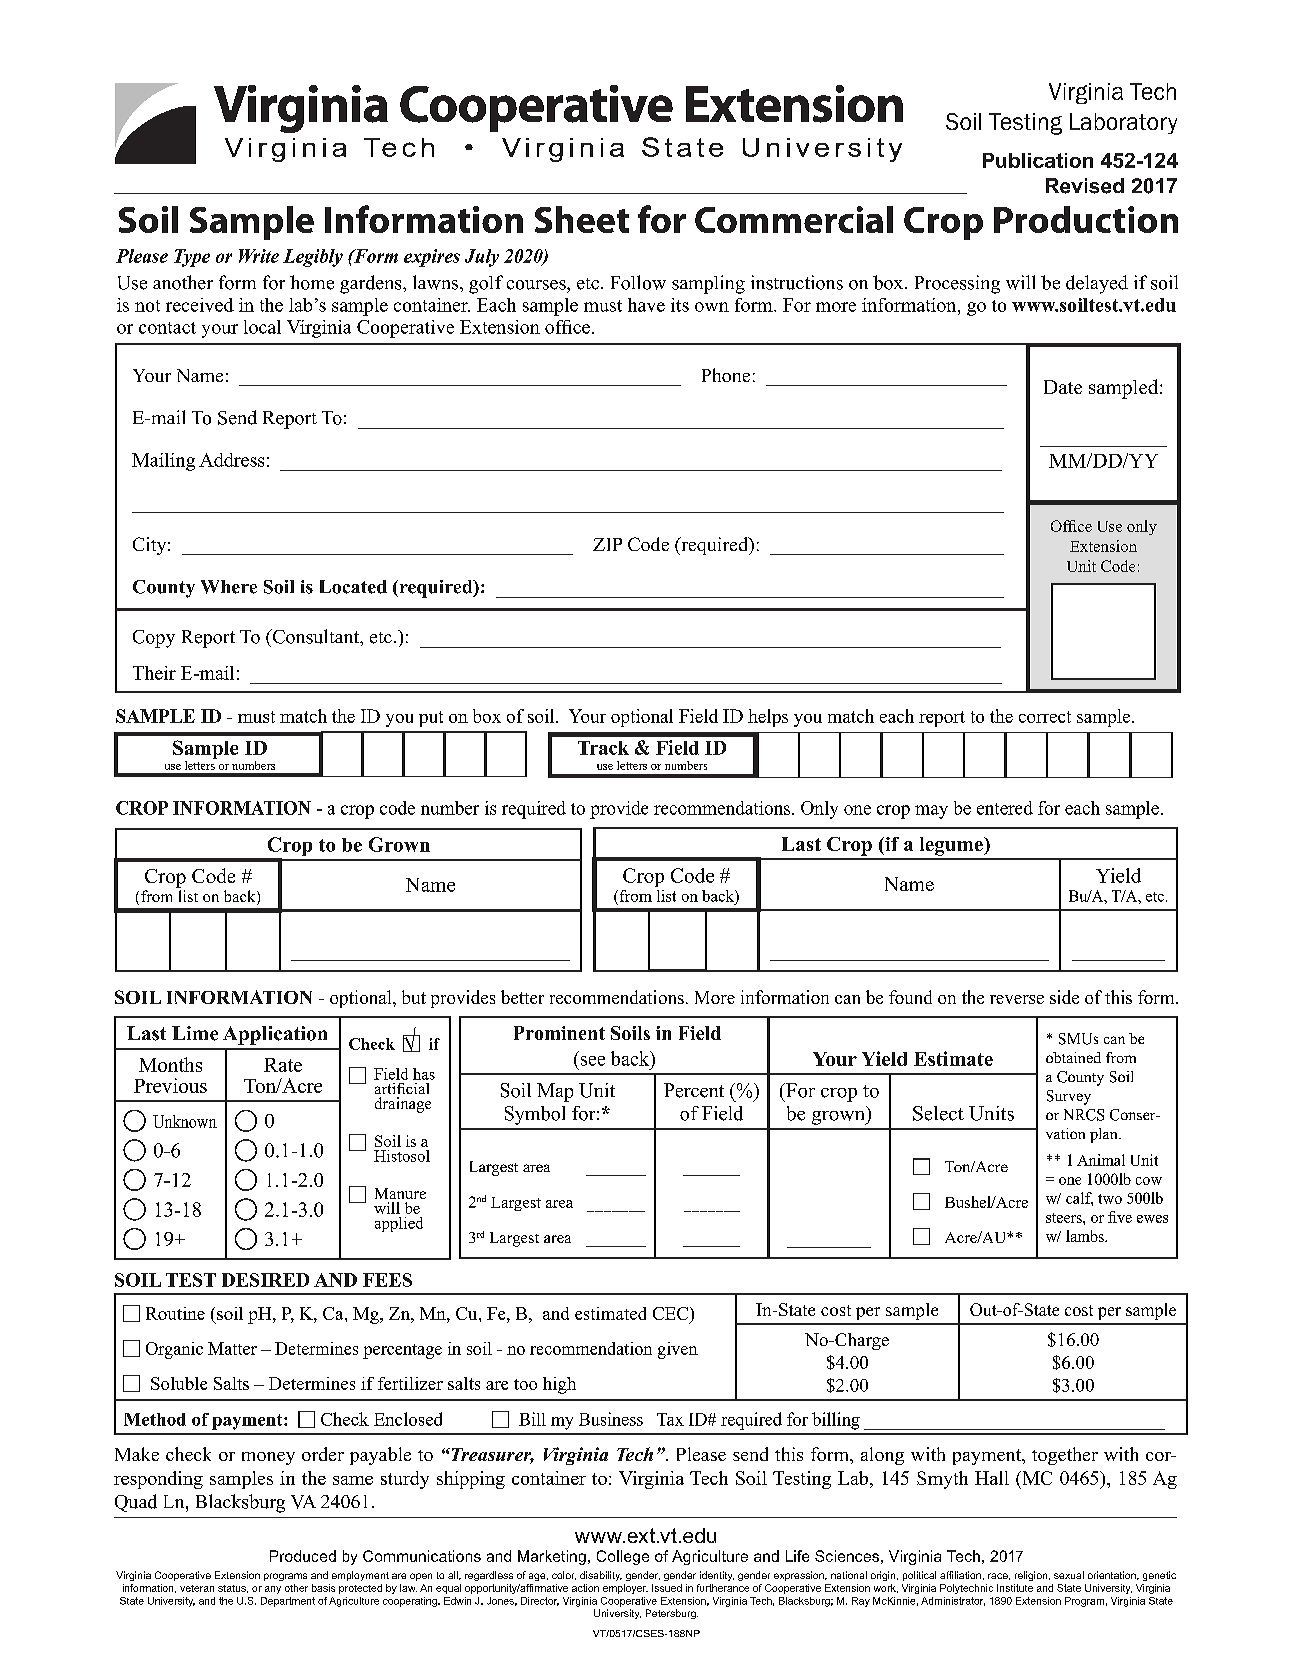  I want to click on steers, so click(1065, 1218).
